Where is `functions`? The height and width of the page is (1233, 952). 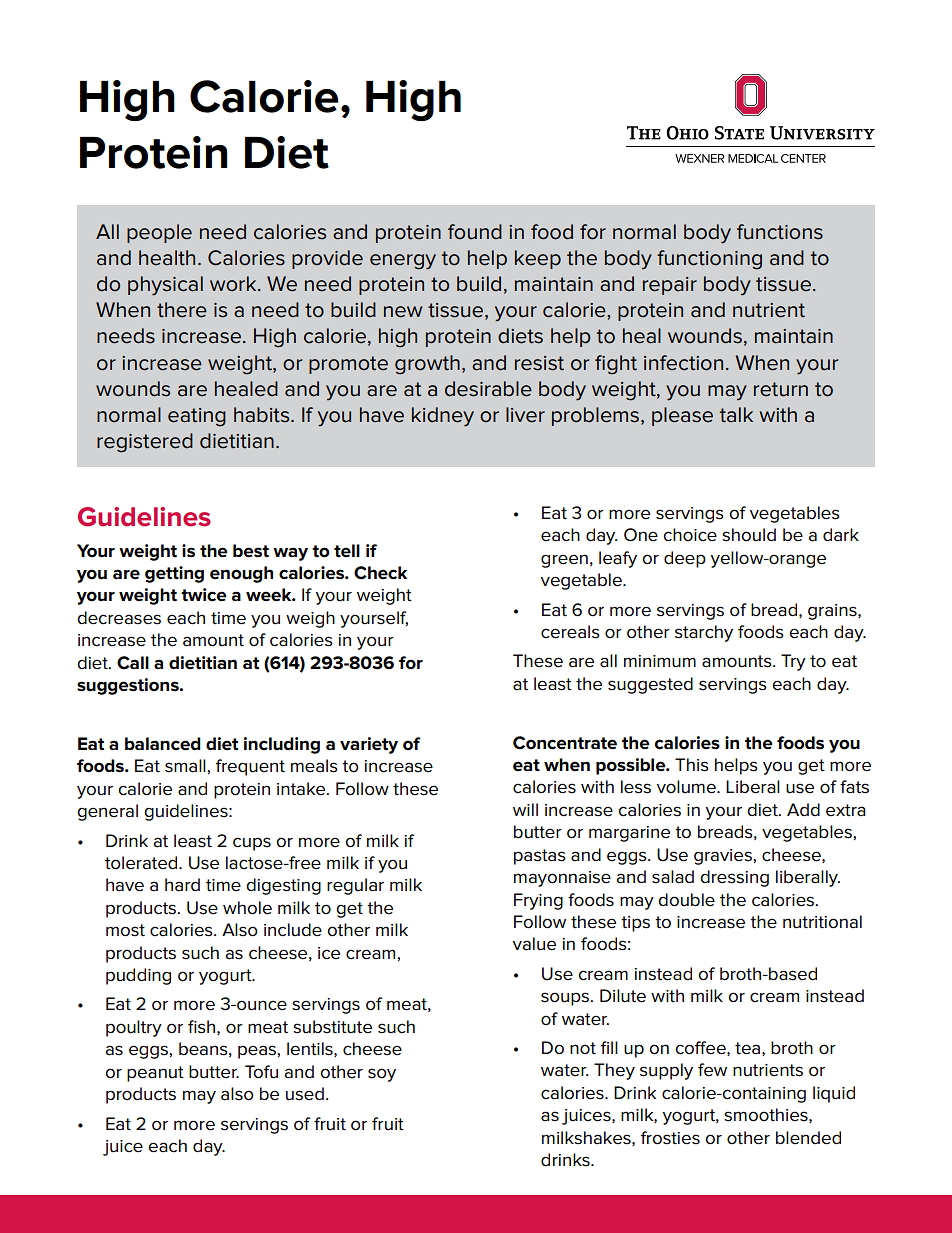 functions is located at coordinates (780, 232).
